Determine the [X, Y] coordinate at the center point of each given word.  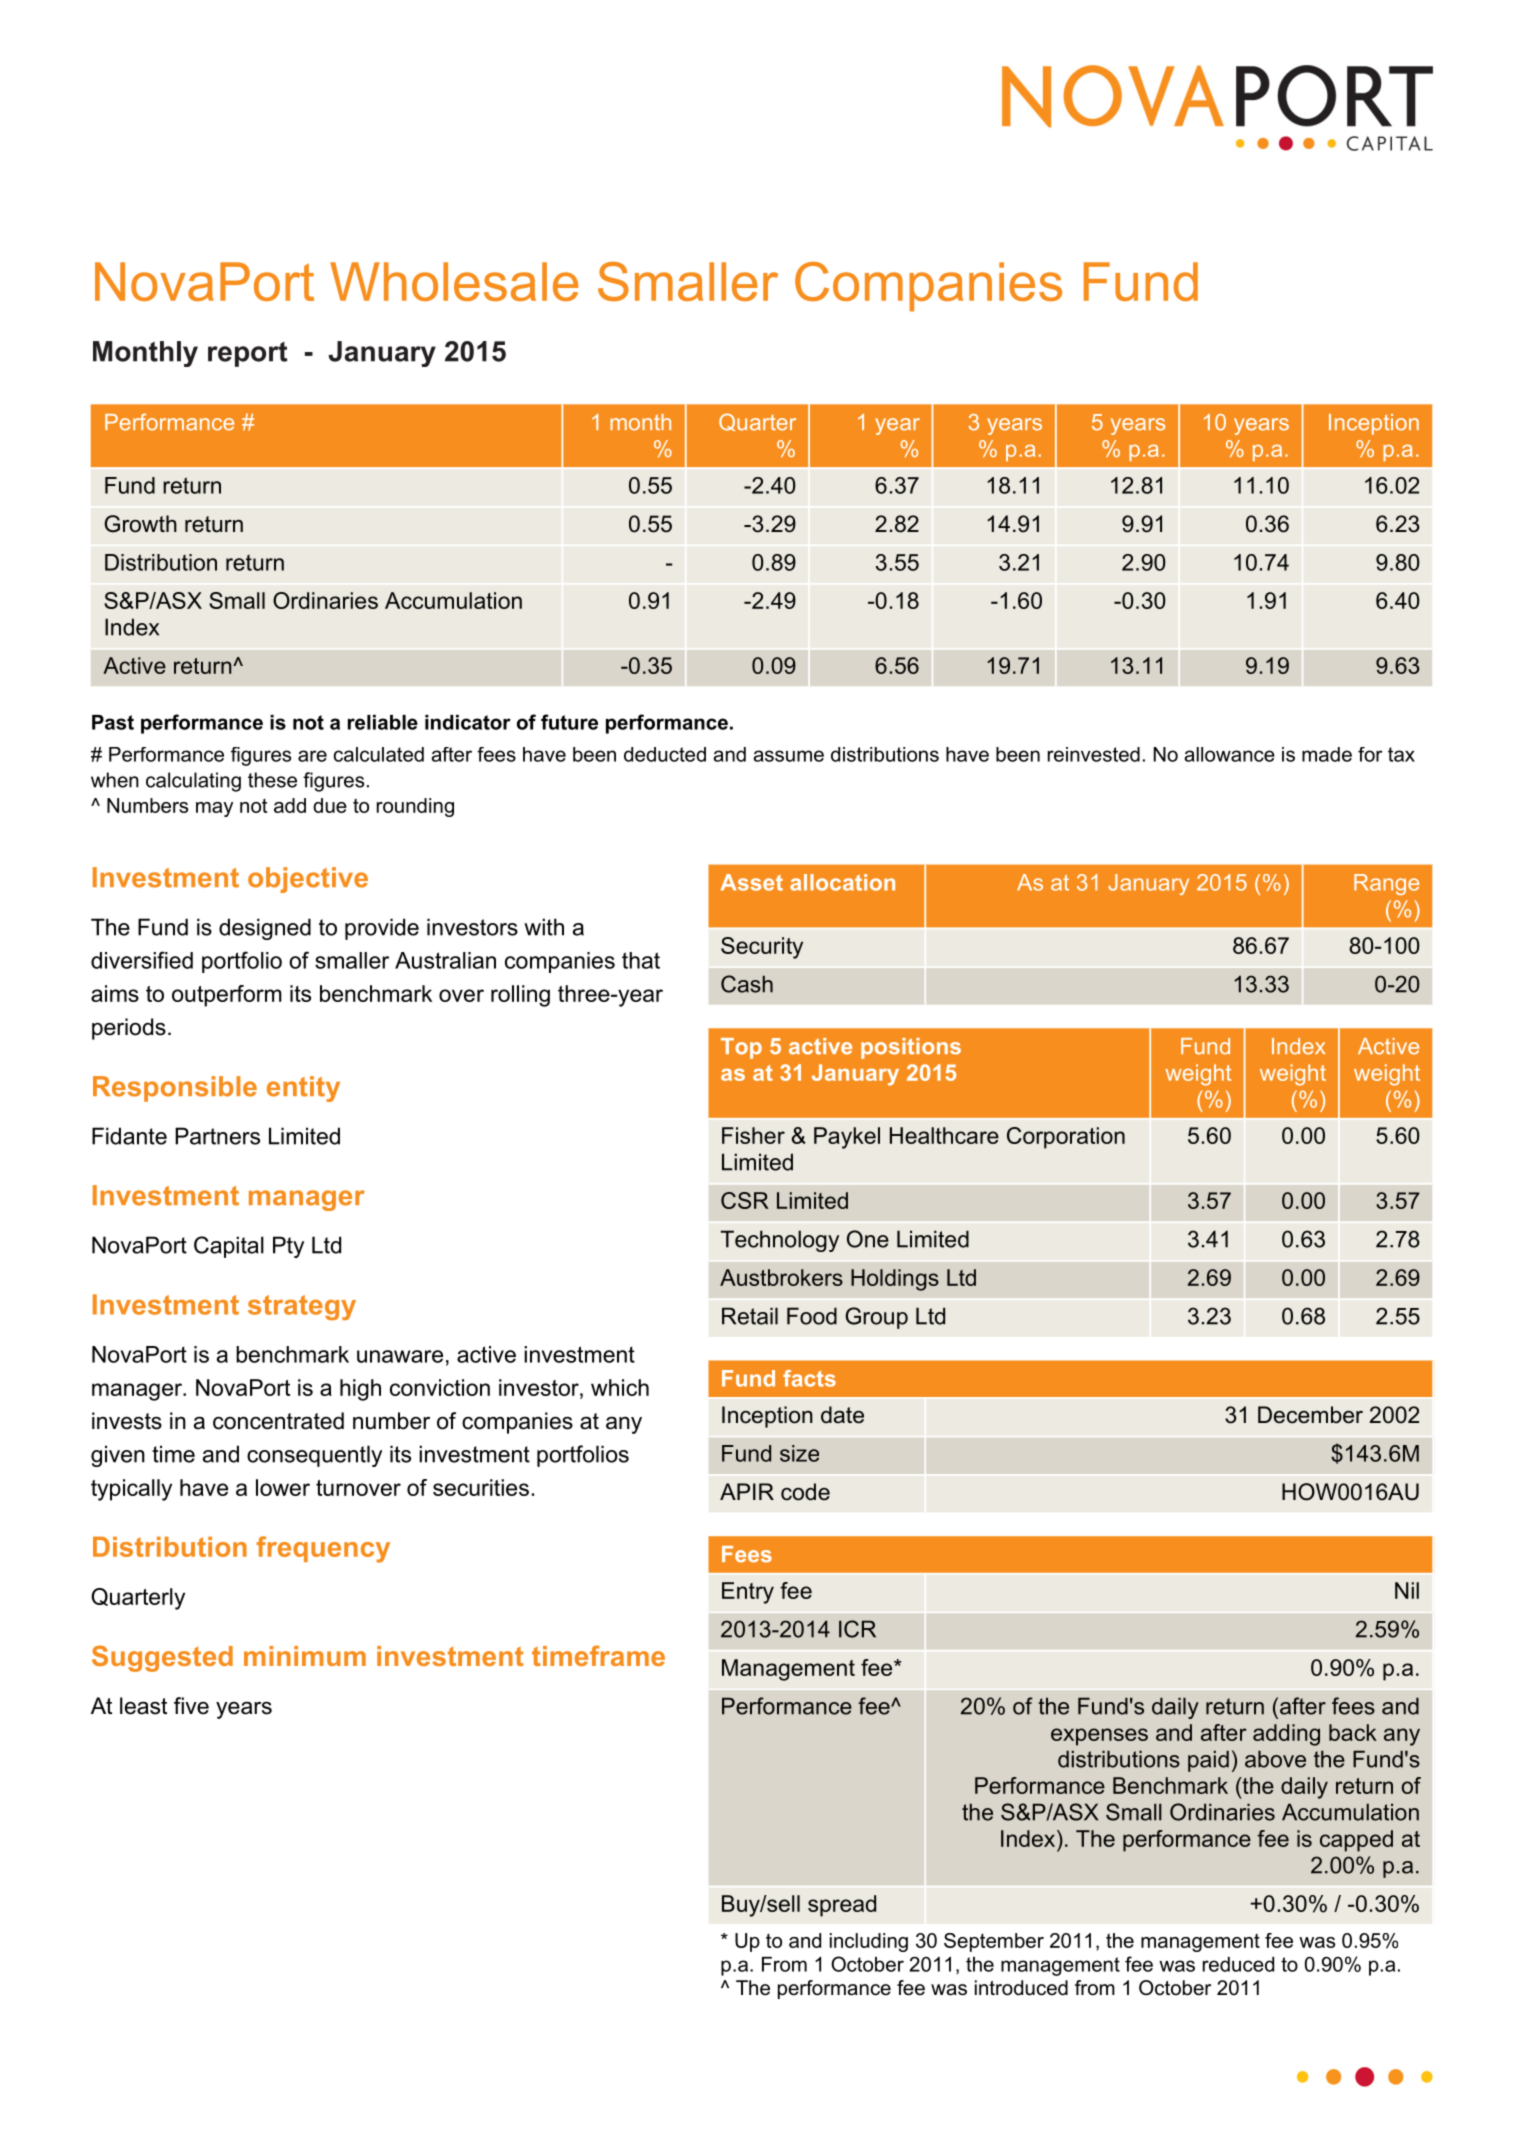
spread [842, 1906]
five [191, 1706]
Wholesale [454, 281]
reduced [1238, 1964]
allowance [1229, 754]
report [248, 354]
